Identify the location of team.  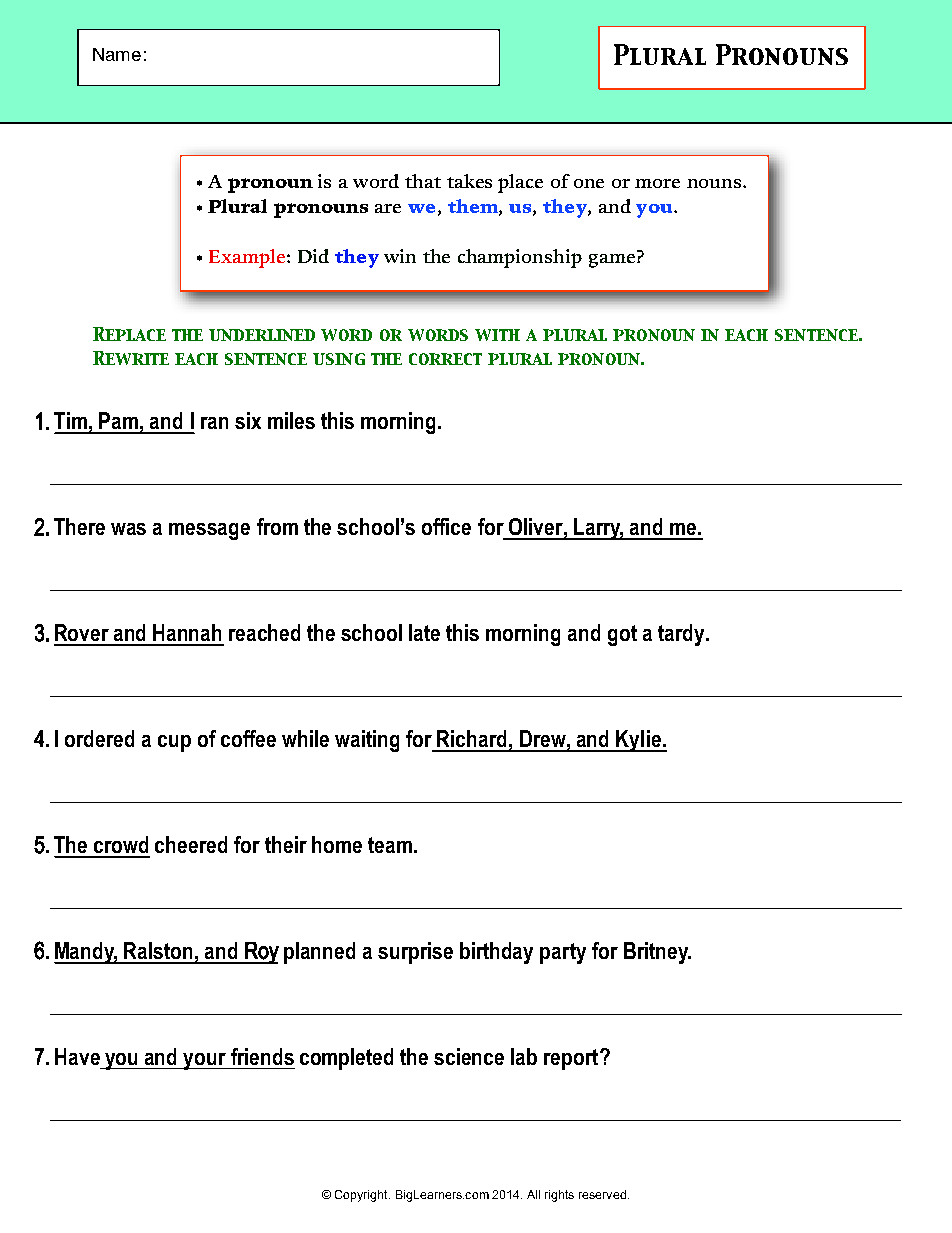
(390, 845).
